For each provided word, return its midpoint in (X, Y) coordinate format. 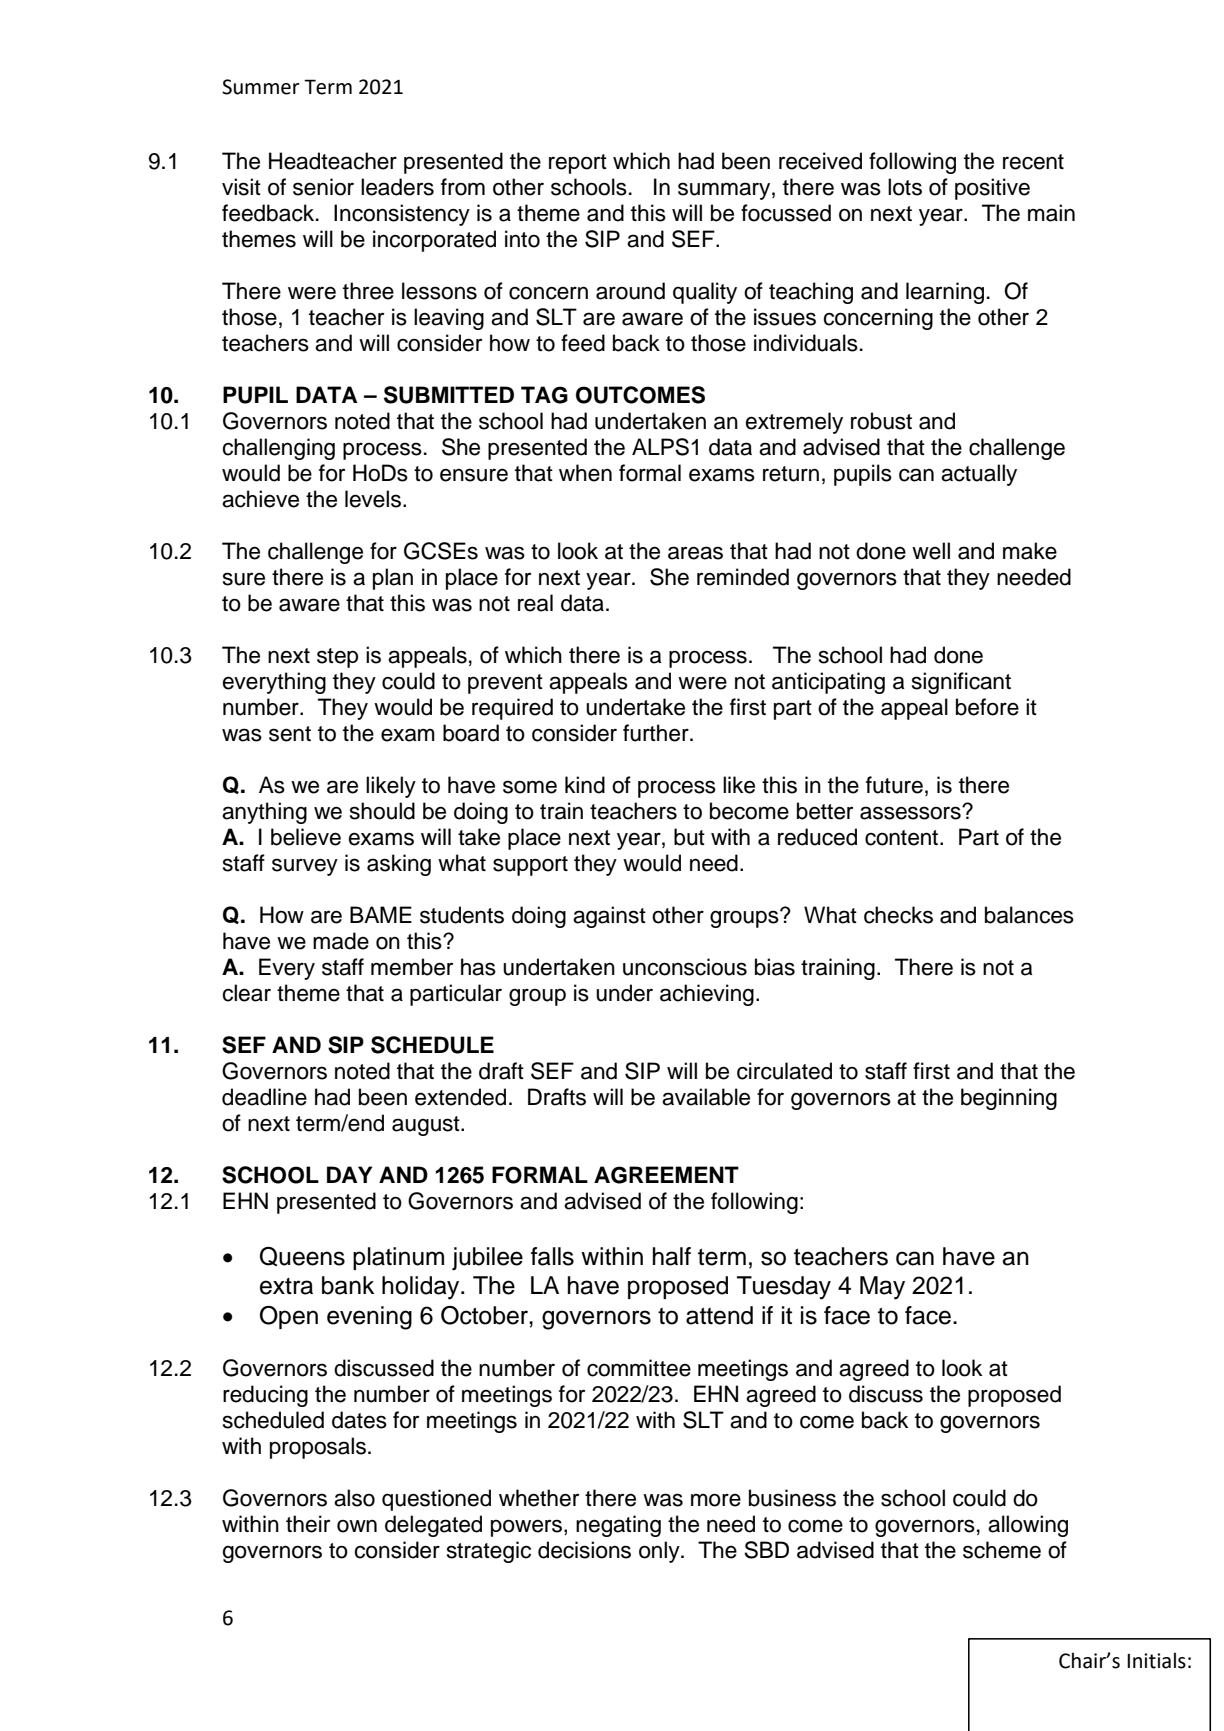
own (357, 1526)
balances (1029, 915)
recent (1033, 162)
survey (305, 867)
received (820, 161)
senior (323, 187)
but (689, 837)
